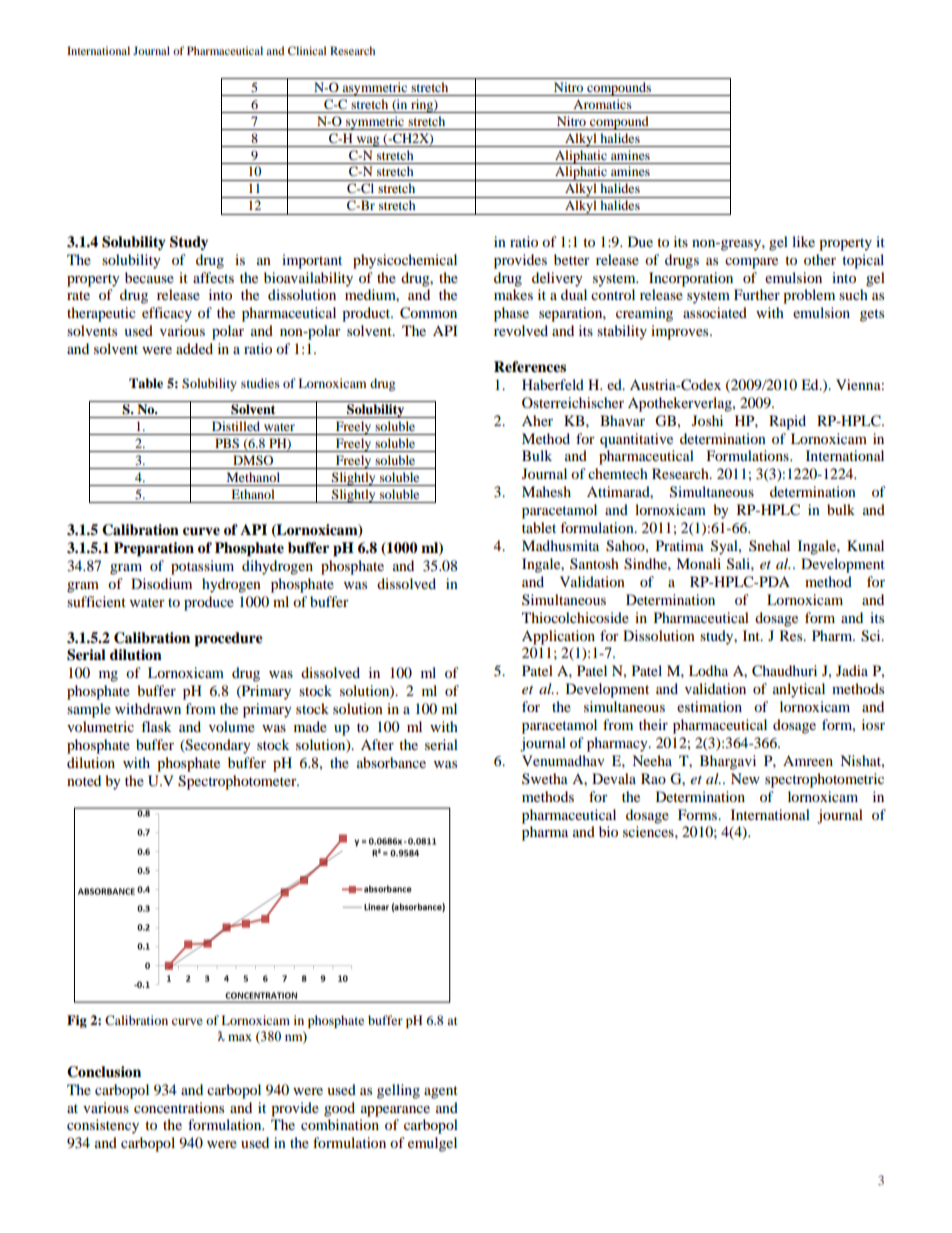 Image resolution: width=952 pixels, height=1233 pixels. I want to click on revolved, so click(521, 330).
